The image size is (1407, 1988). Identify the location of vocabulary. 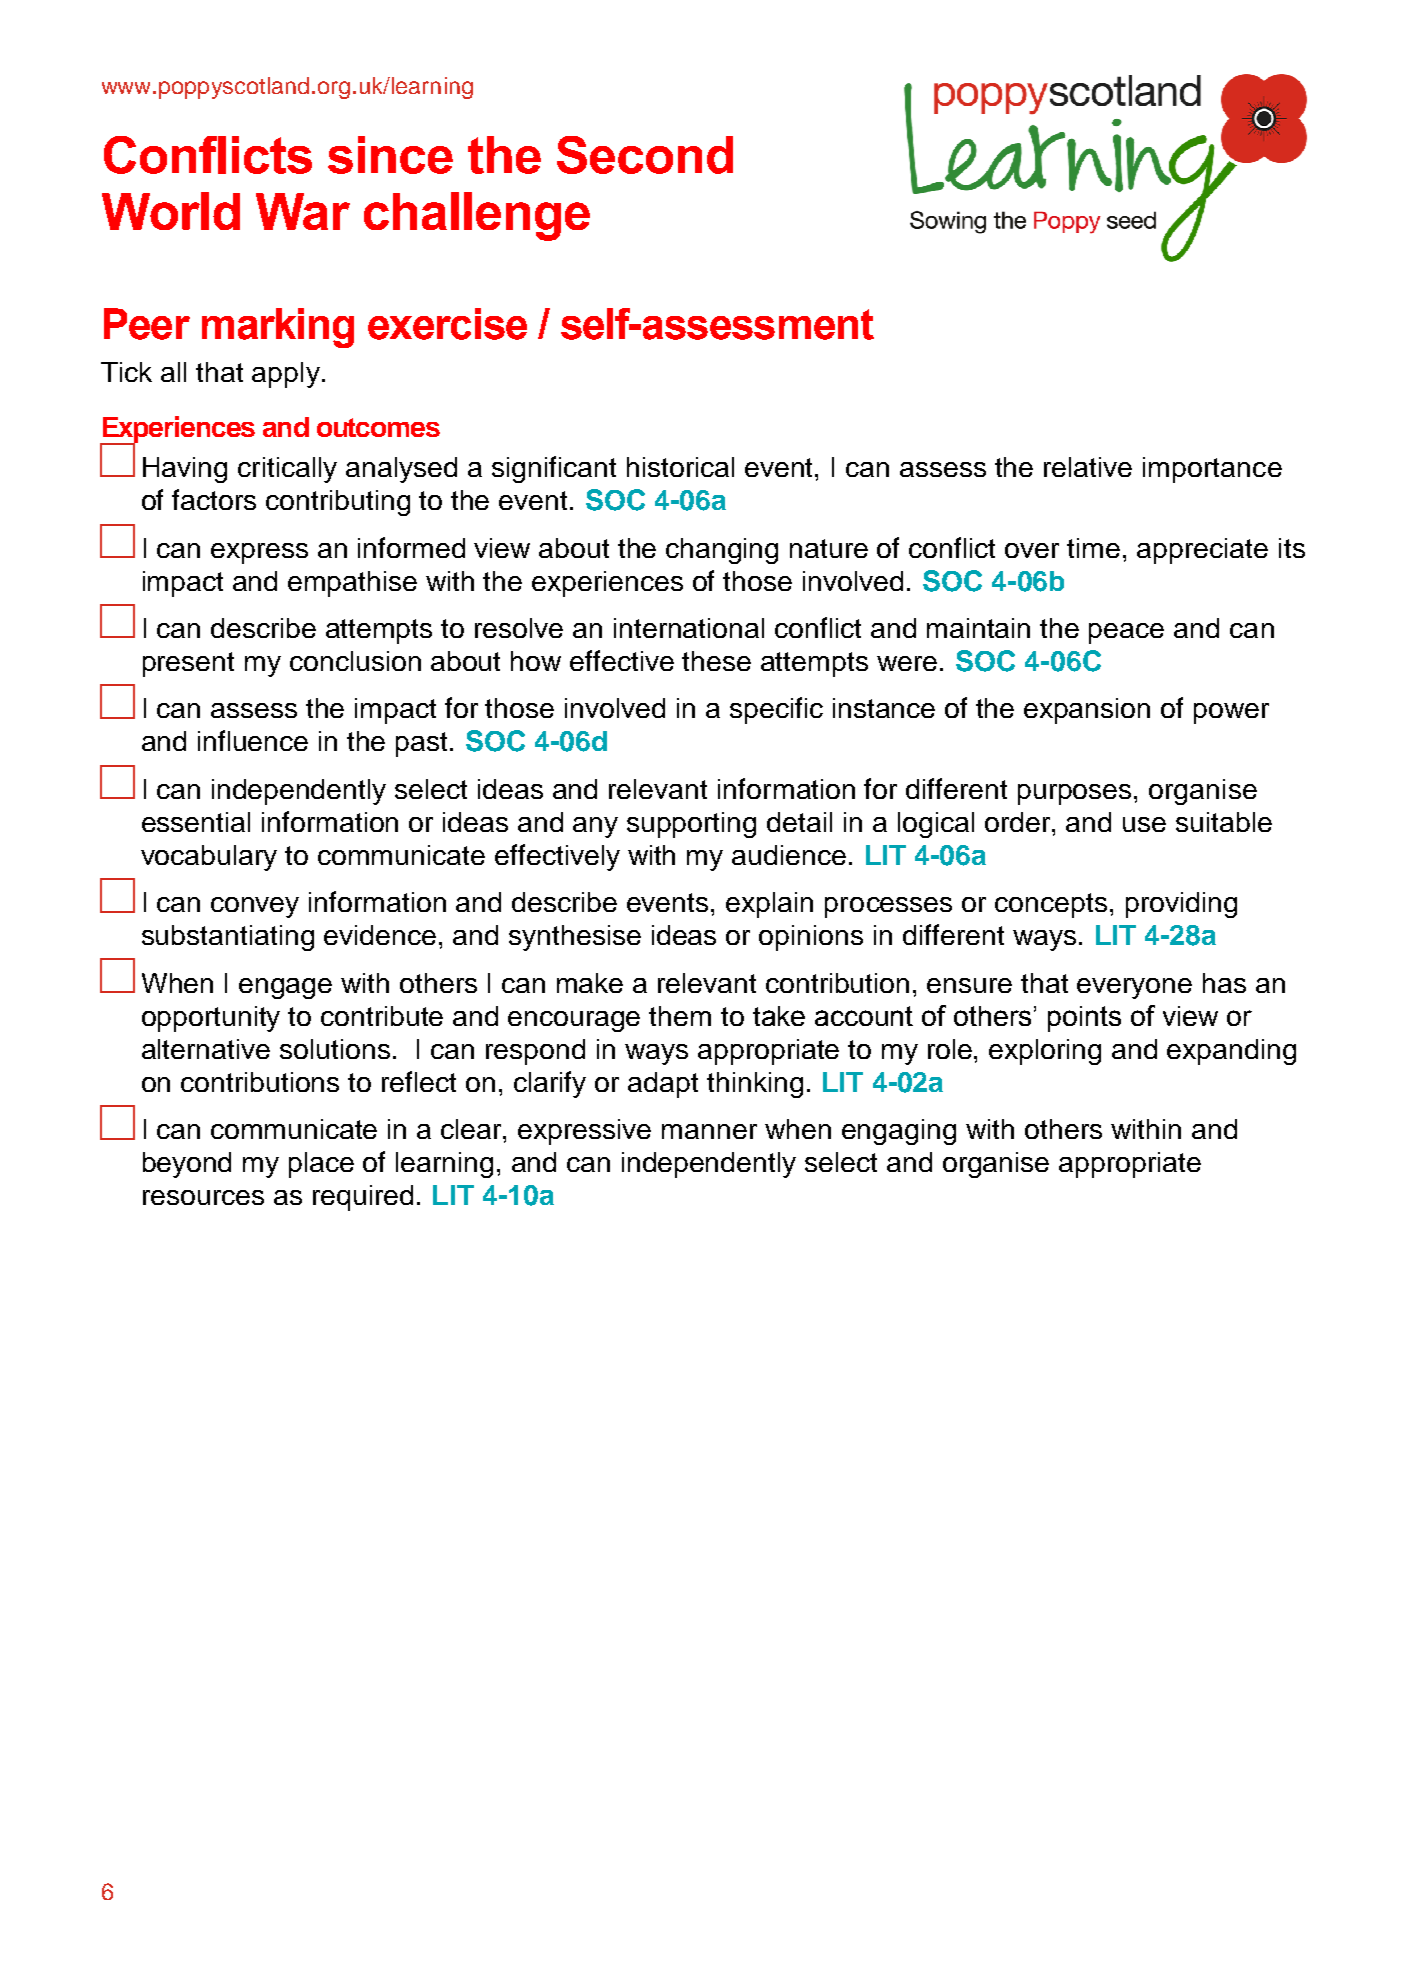
(209, 858).
